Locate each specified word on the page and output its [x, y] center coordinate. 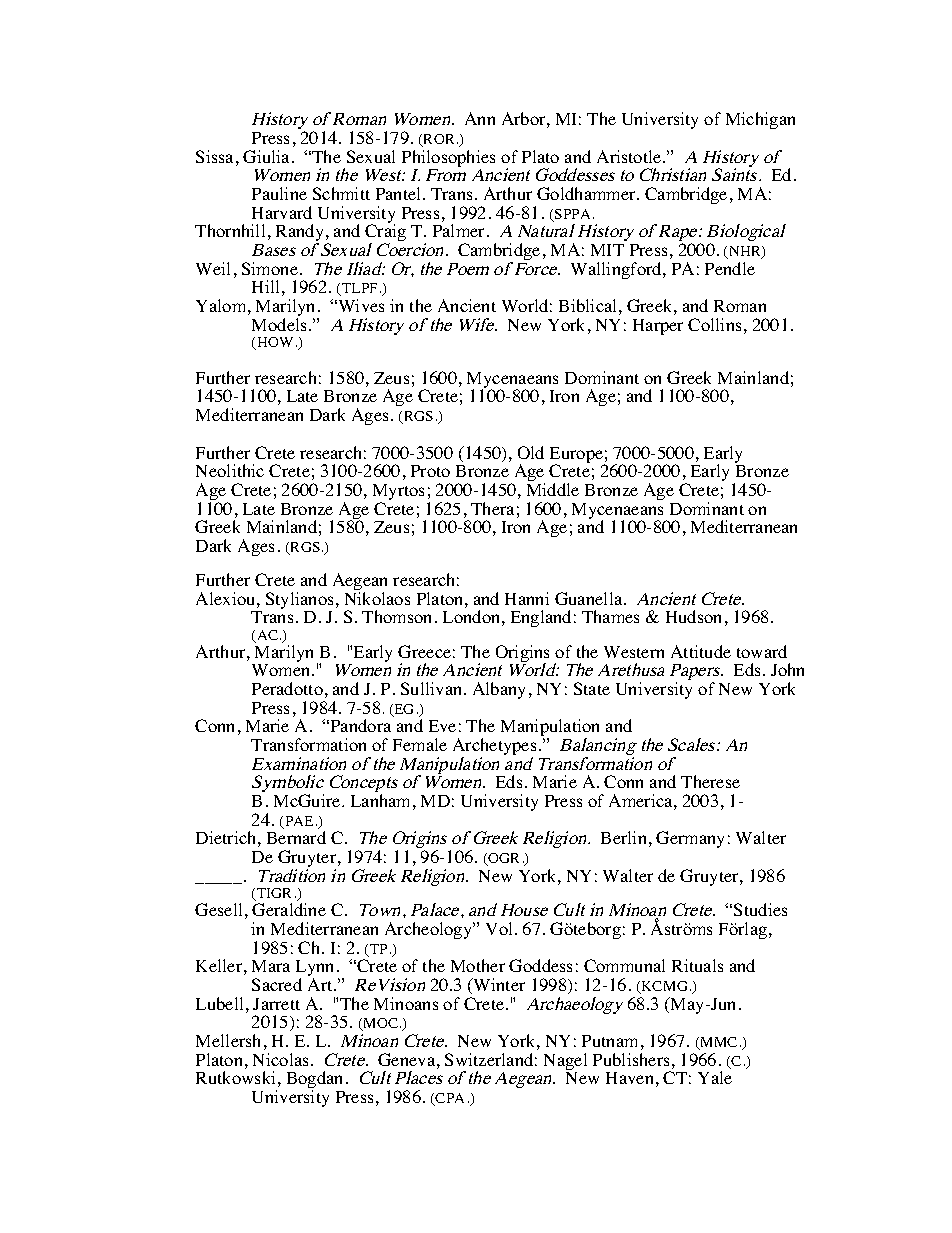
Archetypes [494, 748]
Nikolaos [377, 598]
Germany [690, 839]
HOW [274, 343]
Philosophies [448, 160]
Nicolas [282, 1059]
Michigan [760, 120]
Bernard [296, 837]
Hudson [693, 616]
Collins [714, 324]
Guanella [590, 598]
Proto [430, 471]
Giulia [268, 156]
